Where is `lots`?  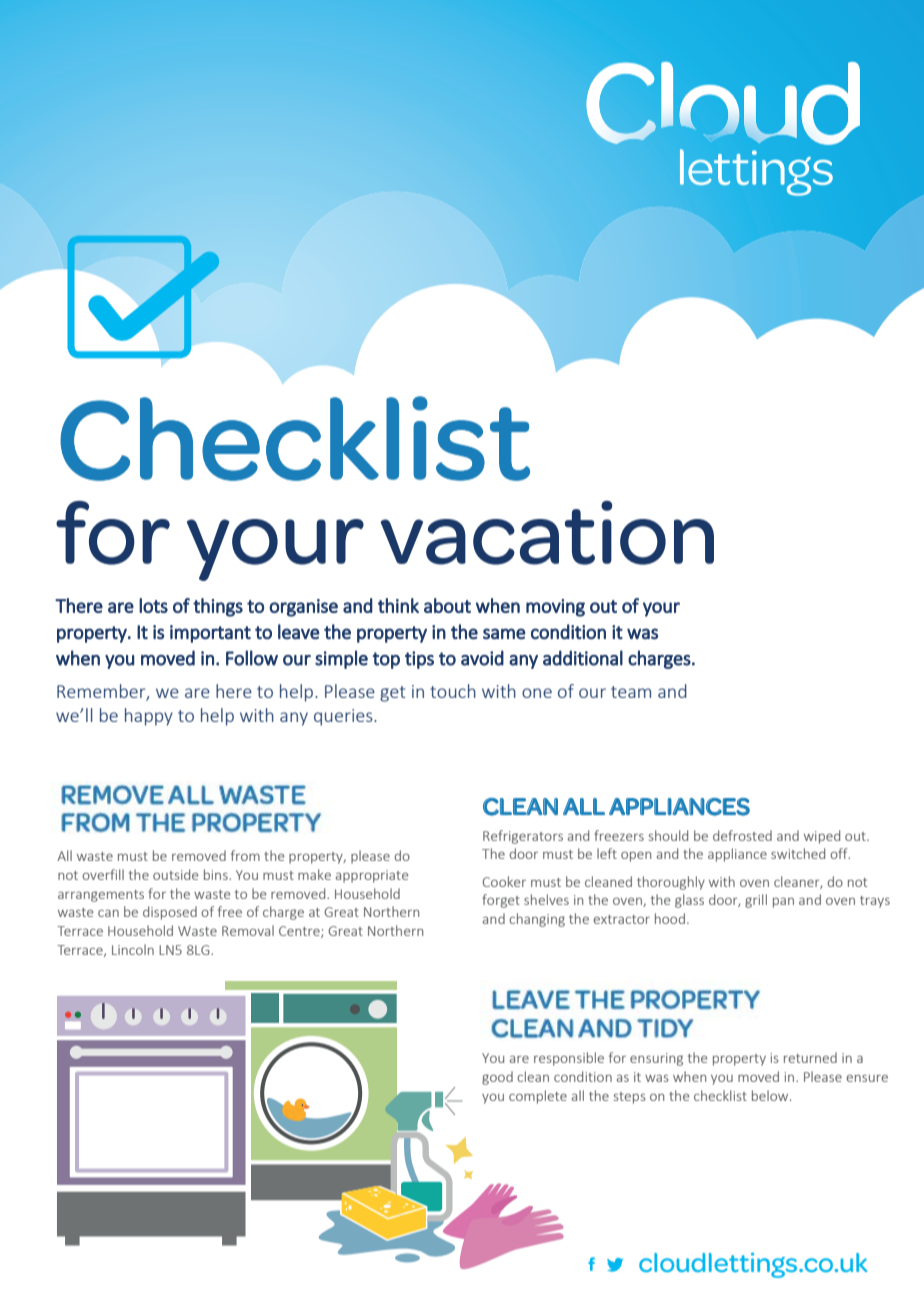
lots is located at coordinates (153, 605).
